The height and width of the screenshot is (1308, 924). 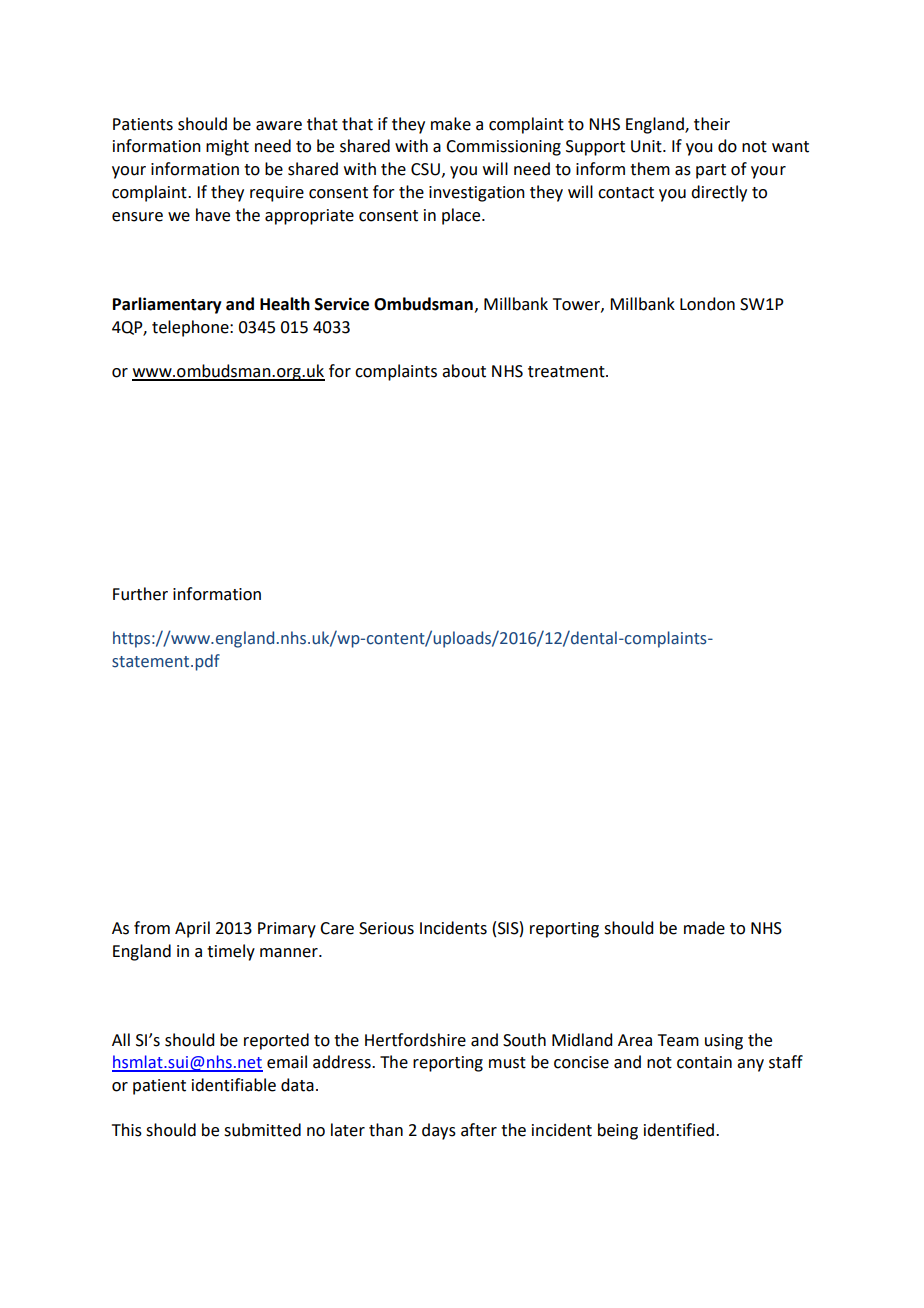 I want to click on Further, so click(x=140, y=594).
